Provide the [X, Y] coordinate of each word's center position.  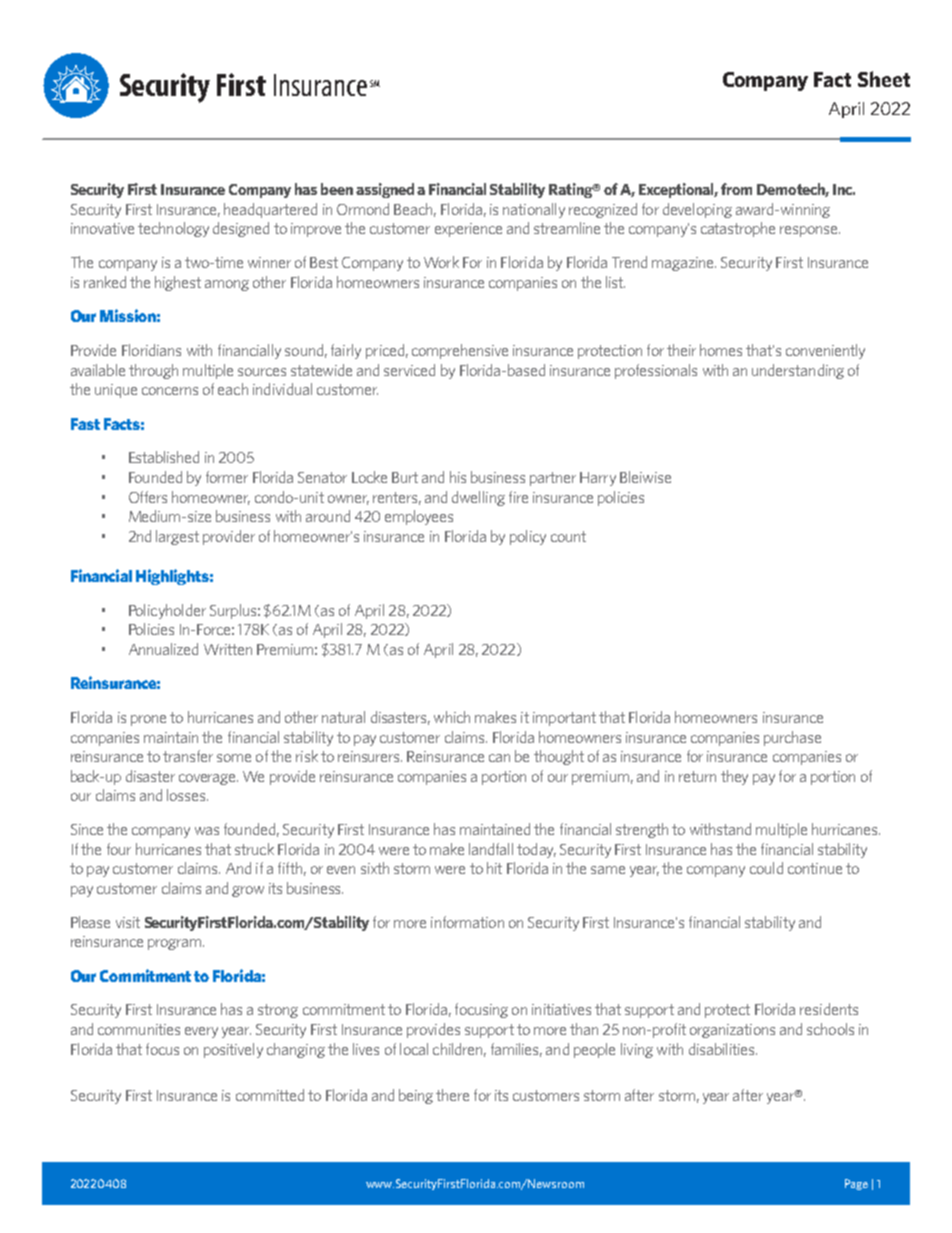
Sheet [884, 79]
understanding [798, 371]
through [153, 371]
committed [270, 1095]
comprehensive [460, 351]
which [452, 717]
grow [248, 891]
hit [494, 868]
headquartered [270, 210]
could [766, 868]
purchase [792, 738]
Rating [572, 190]
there [452, 1095]
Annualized [163, 649]
